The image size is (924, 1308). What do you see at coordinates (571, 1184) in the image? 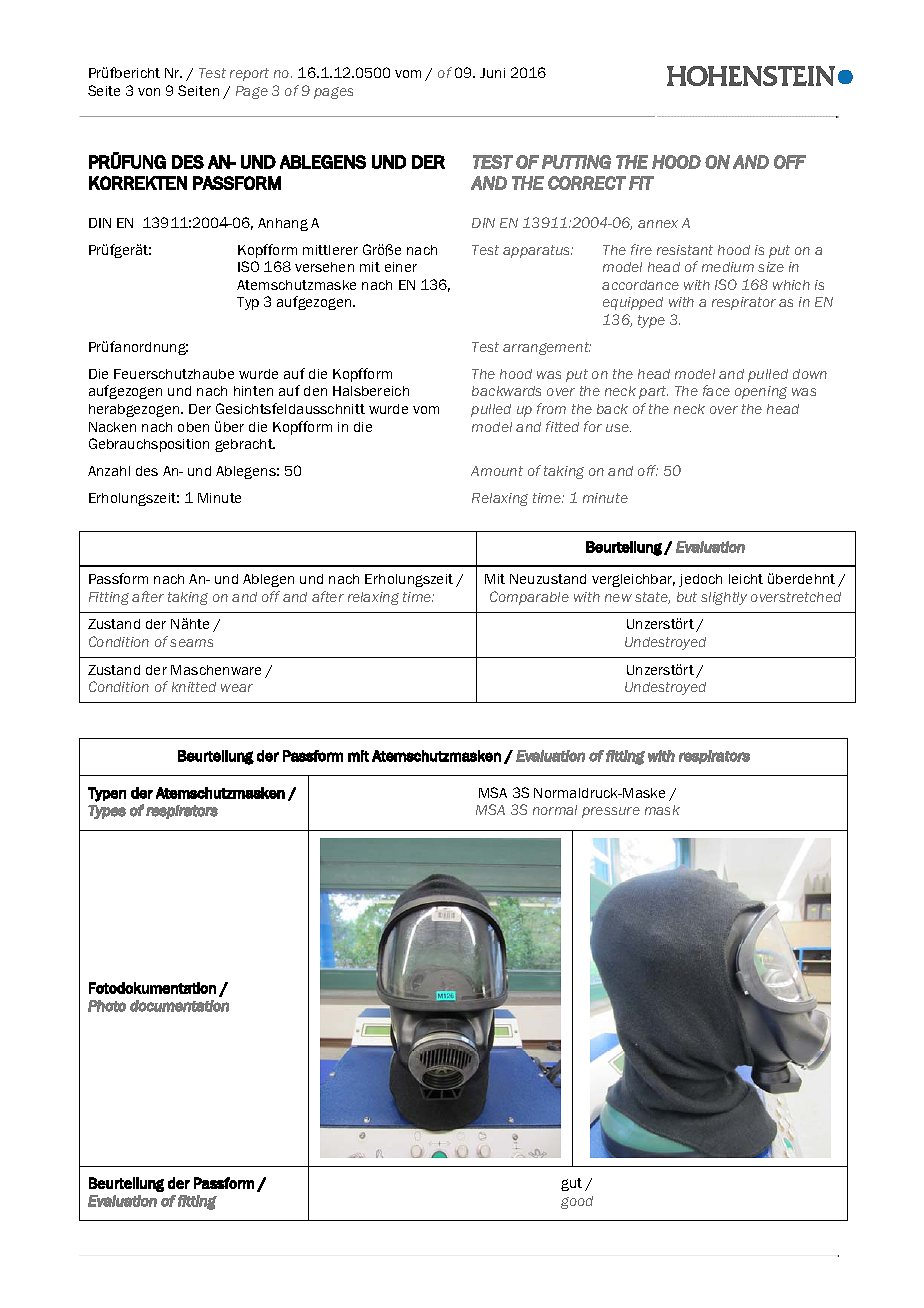
I see `gut` at bounding box center [571, 1184].
